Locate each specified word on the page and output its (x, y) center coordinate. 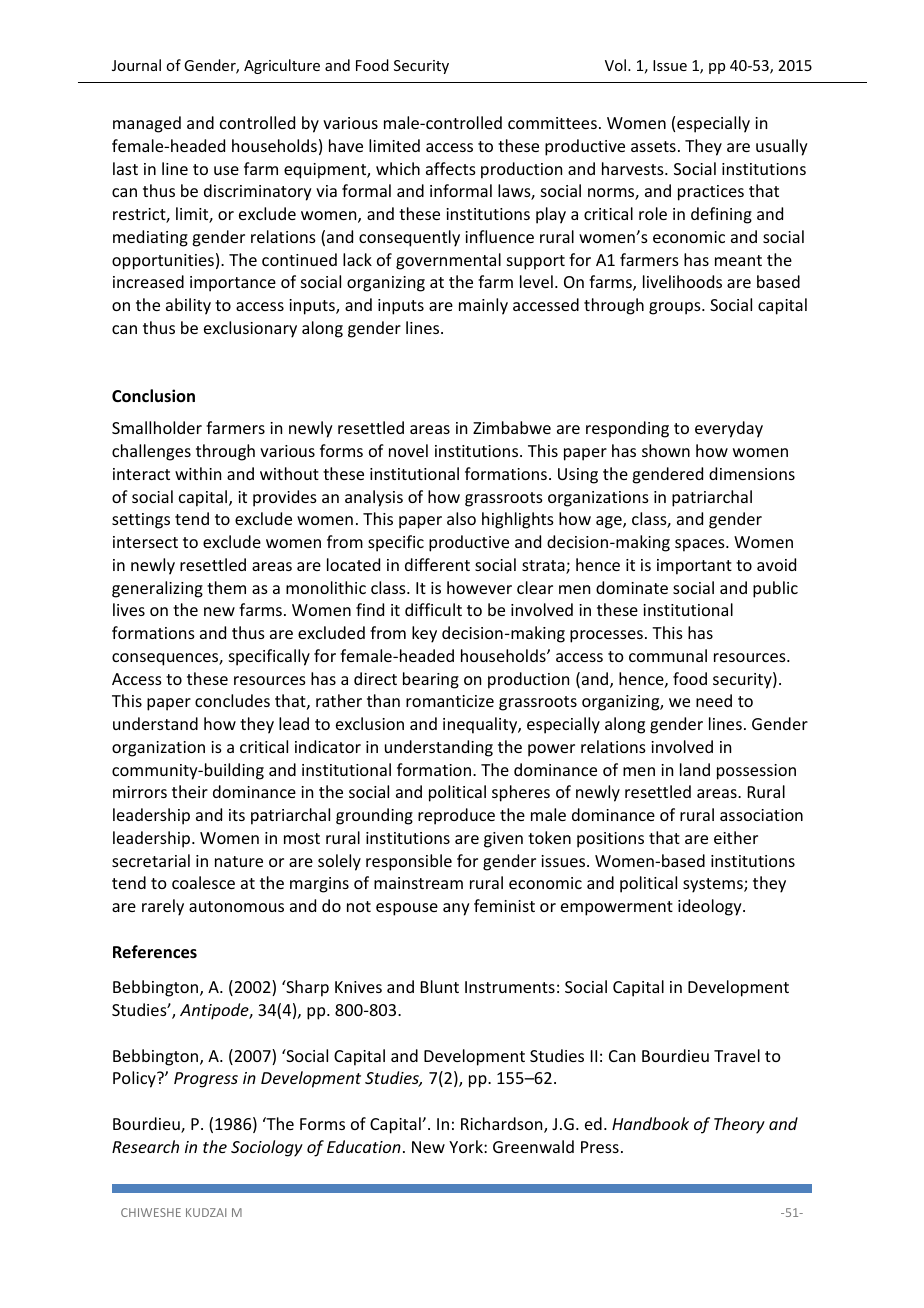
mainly (483, 306)
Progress (206, 1080)
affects (451, 168)
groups (676, 308)
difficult (433, 609)
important (694, 567)
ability (188, 306)
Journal (136, 65)
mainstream (418, 883)
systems (714, 885)
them (226, 587)
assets (653, 146)
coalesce (203, 882)
